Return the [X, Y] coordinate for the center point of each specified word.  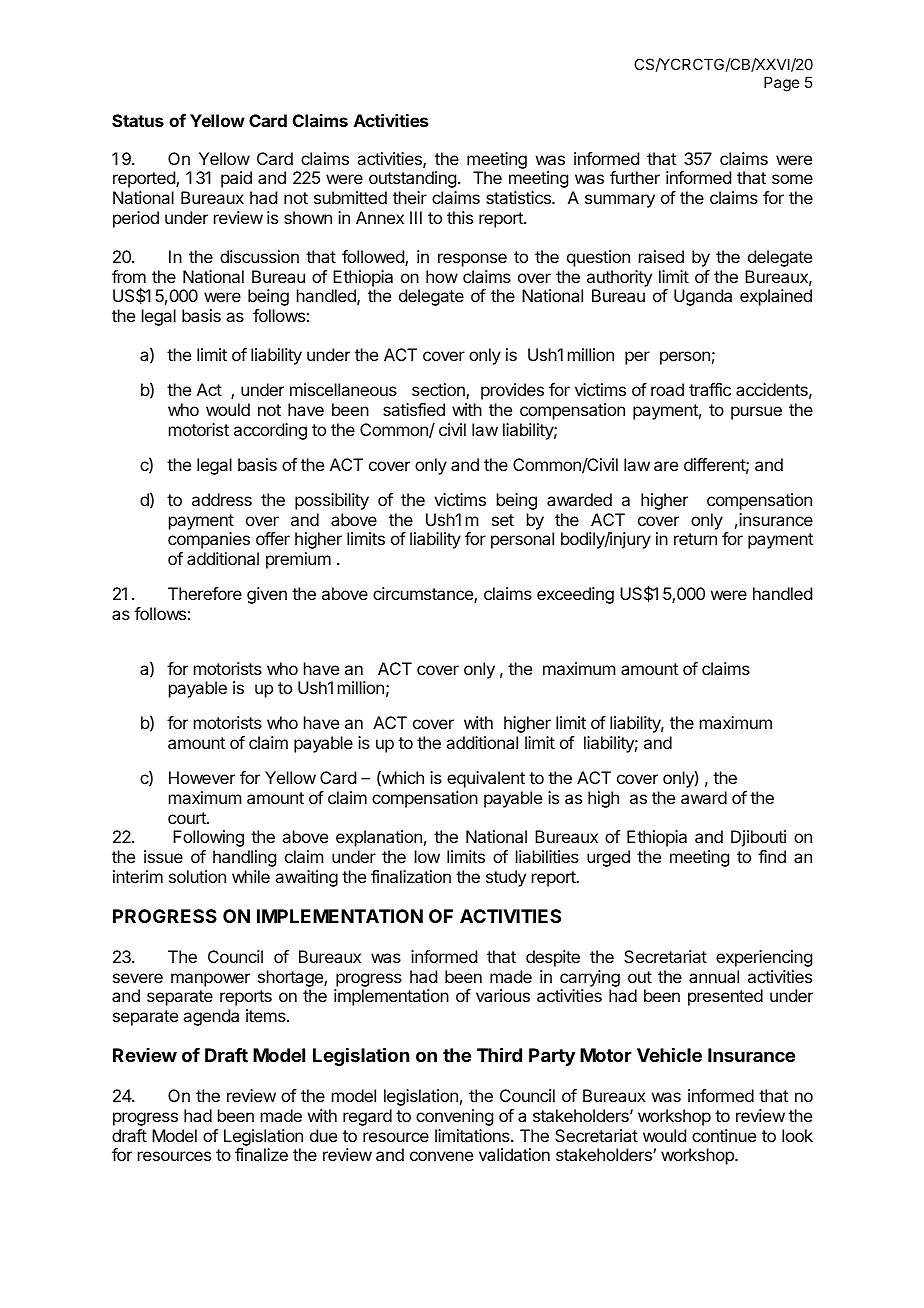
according [270, 431]
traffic [710, 389]
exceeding [575, 595]
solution [197, 876]
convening [454, 1117]
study [506, 878]
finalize [261, 1154]
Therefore [205, 593]
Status [138, 120]
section [439, 391]
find [772, 856]
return [695, 539]
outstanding [412, 179]
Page [782, 84]
